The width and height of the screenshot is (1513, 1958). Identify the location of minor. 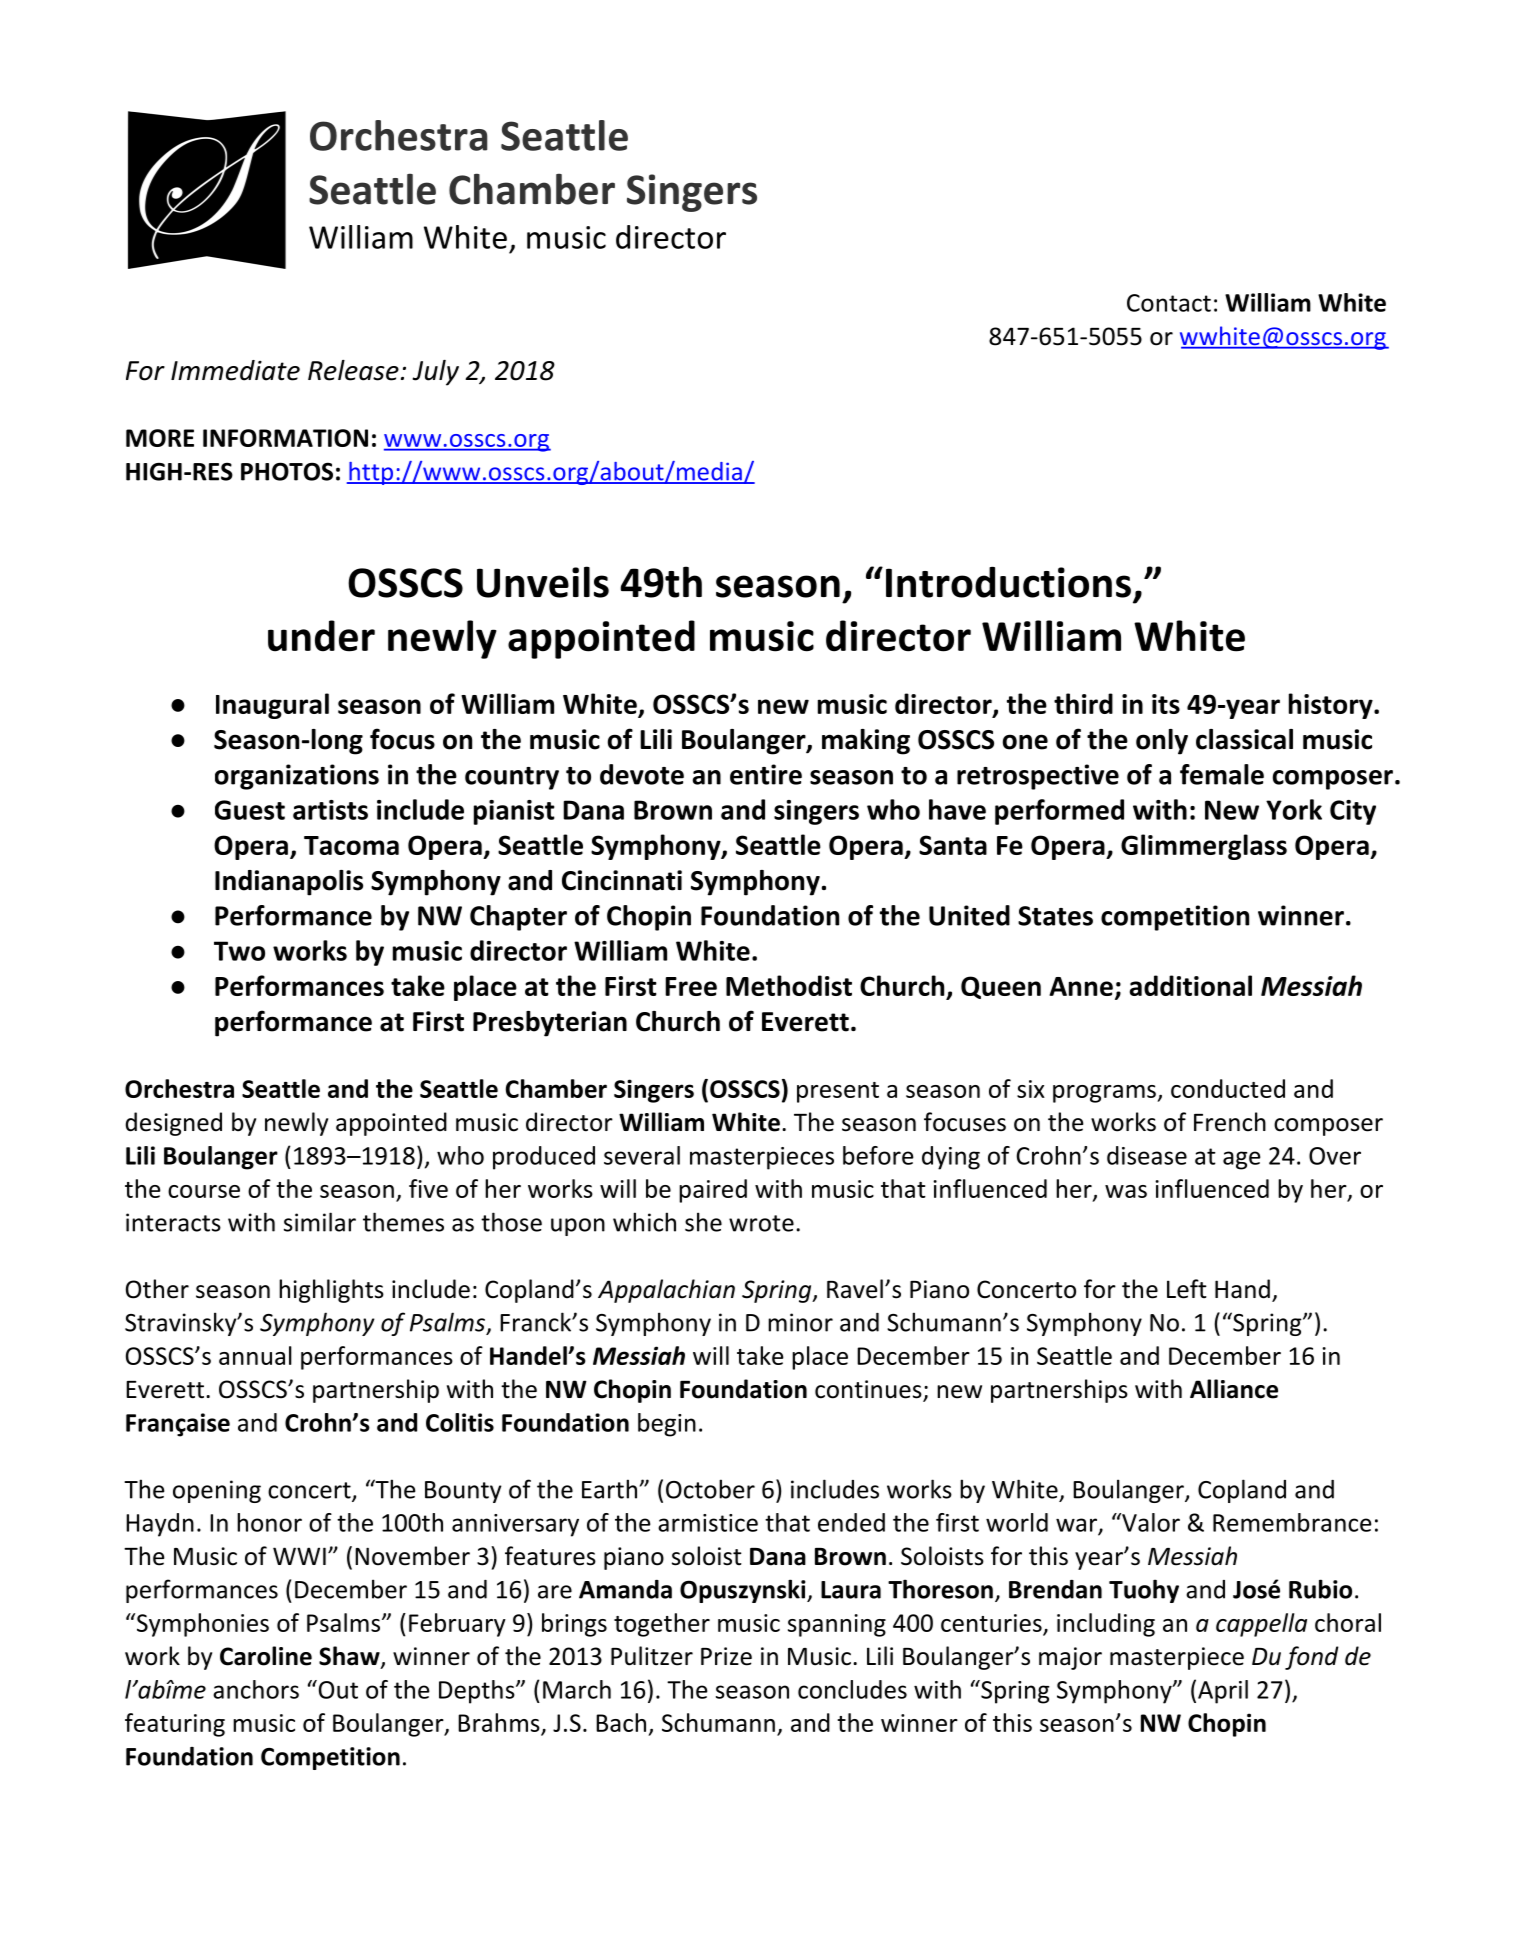
(800, 1322).
